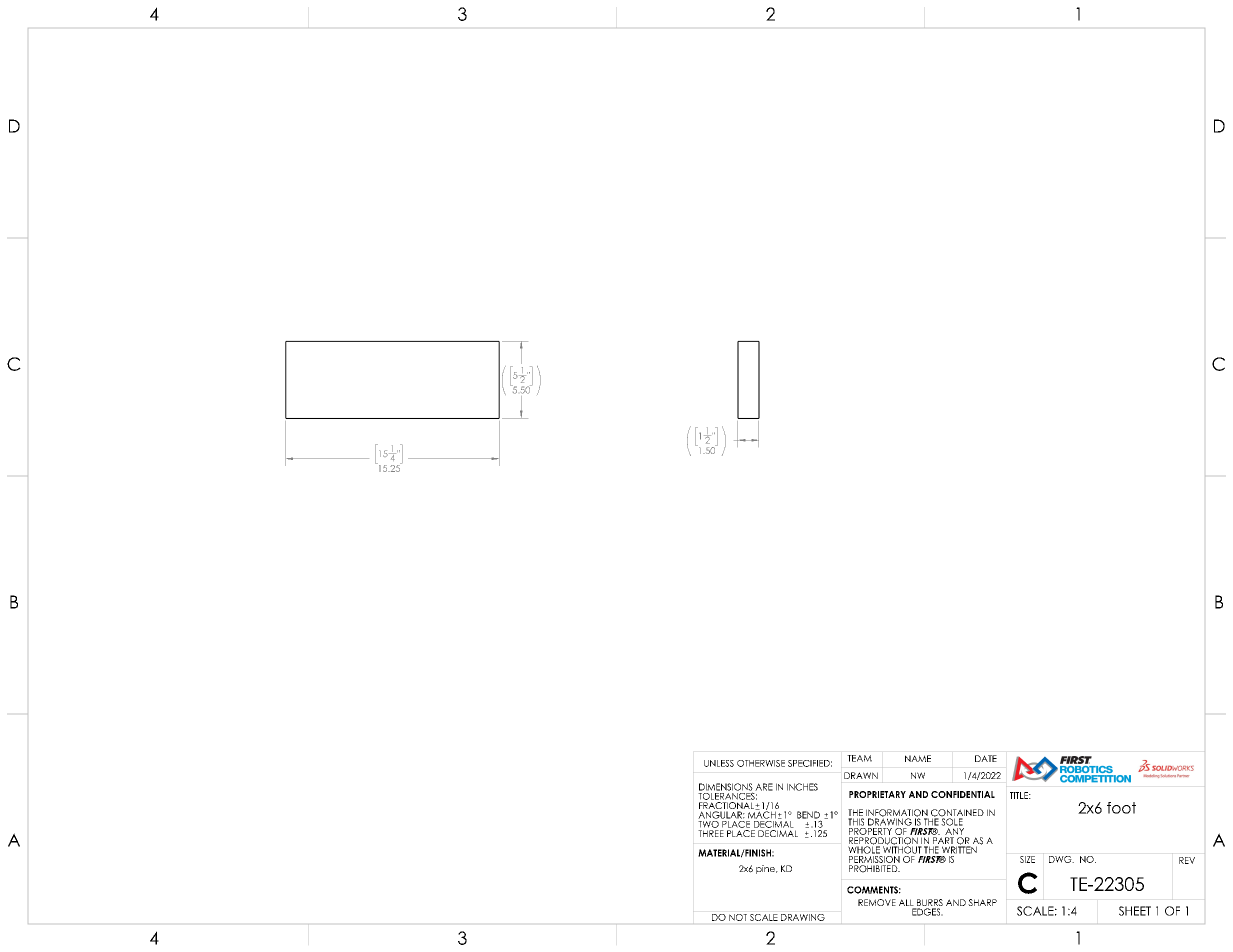 The height and width of the screenshot is (952, 1233). Describe the element at coordinates (761, 763) in the screenshot. I see `OTHERWISE` at that location.
